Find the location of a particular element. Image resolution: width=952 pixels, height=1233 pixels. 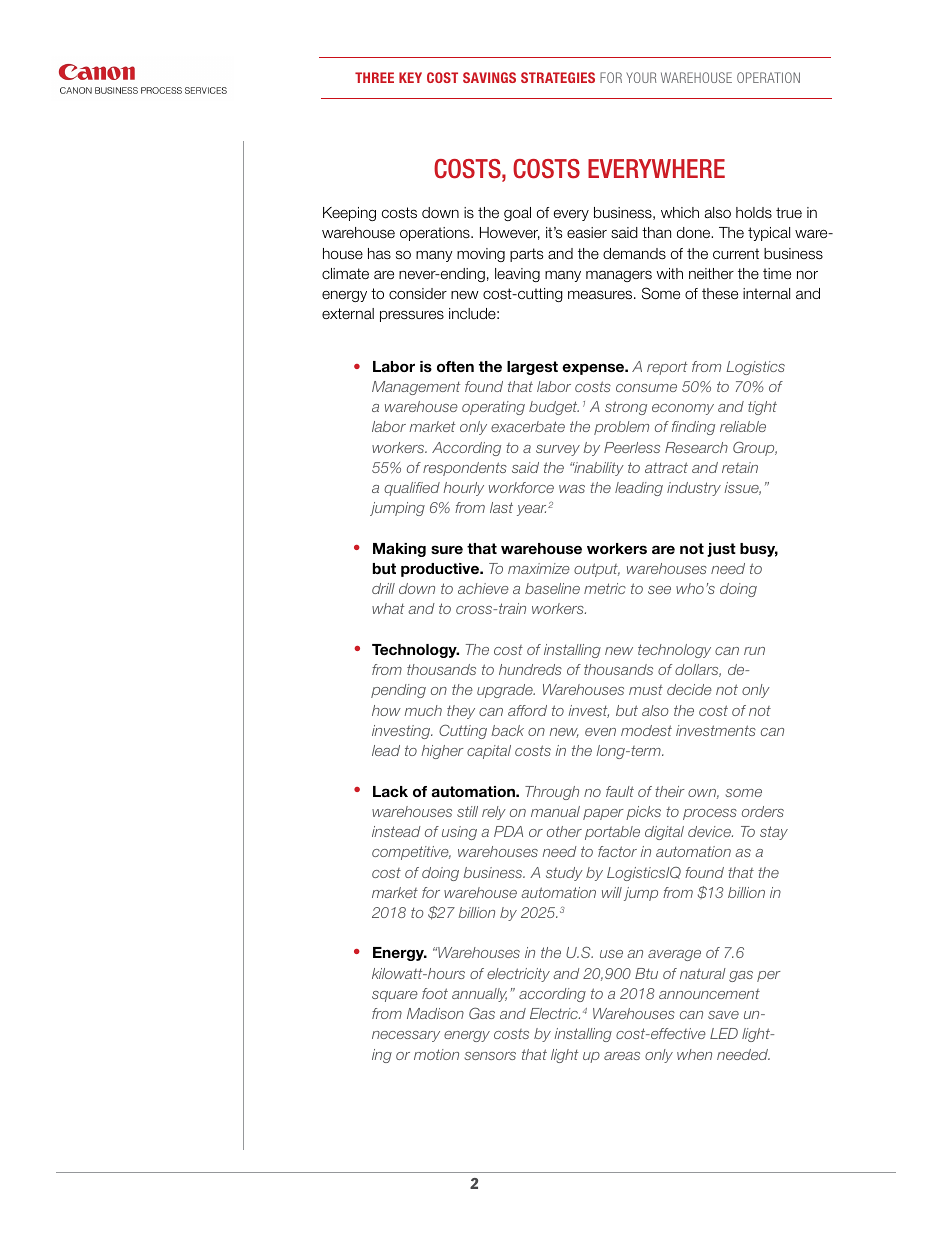

KEY is located at coordinates (410, 77).
